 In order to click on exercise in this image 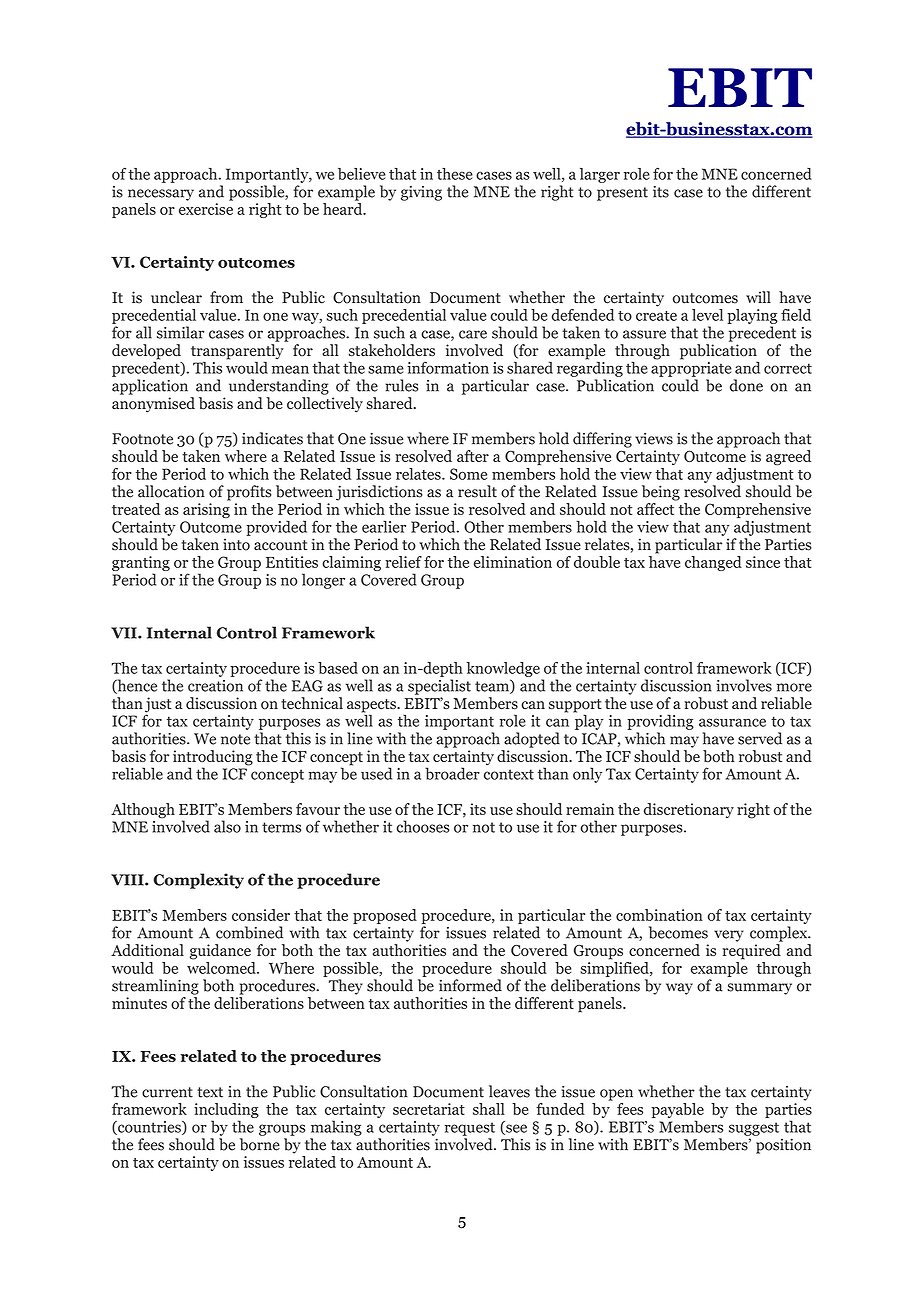, I will do `click(206, 209)`.
